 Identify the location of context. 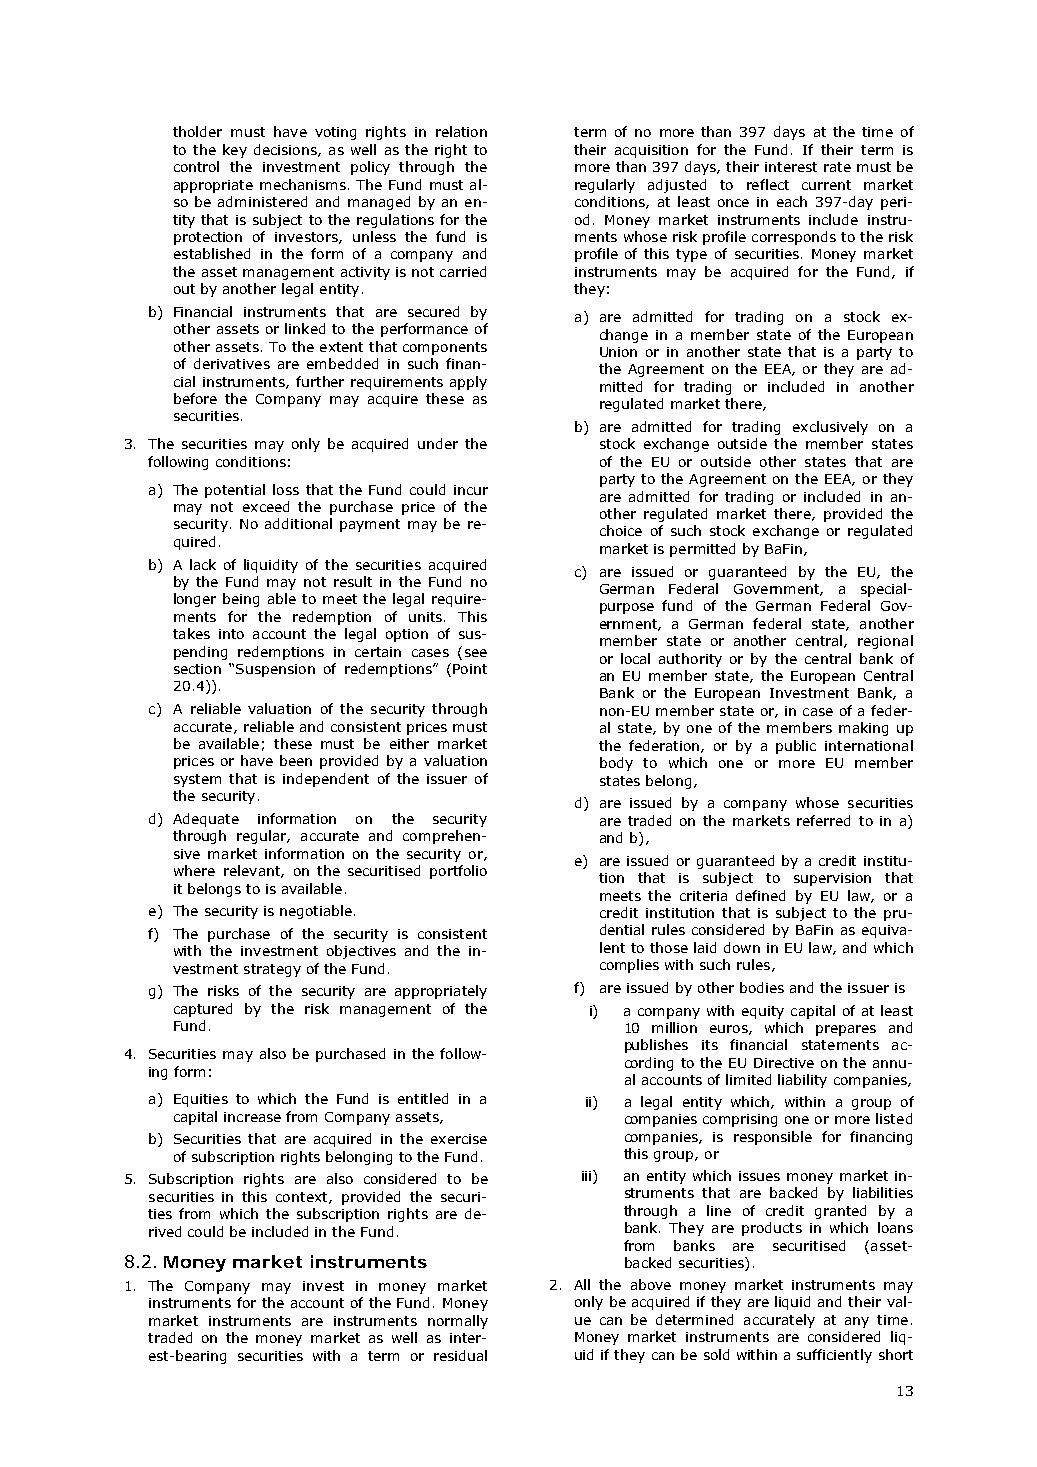
(303, 1198).
